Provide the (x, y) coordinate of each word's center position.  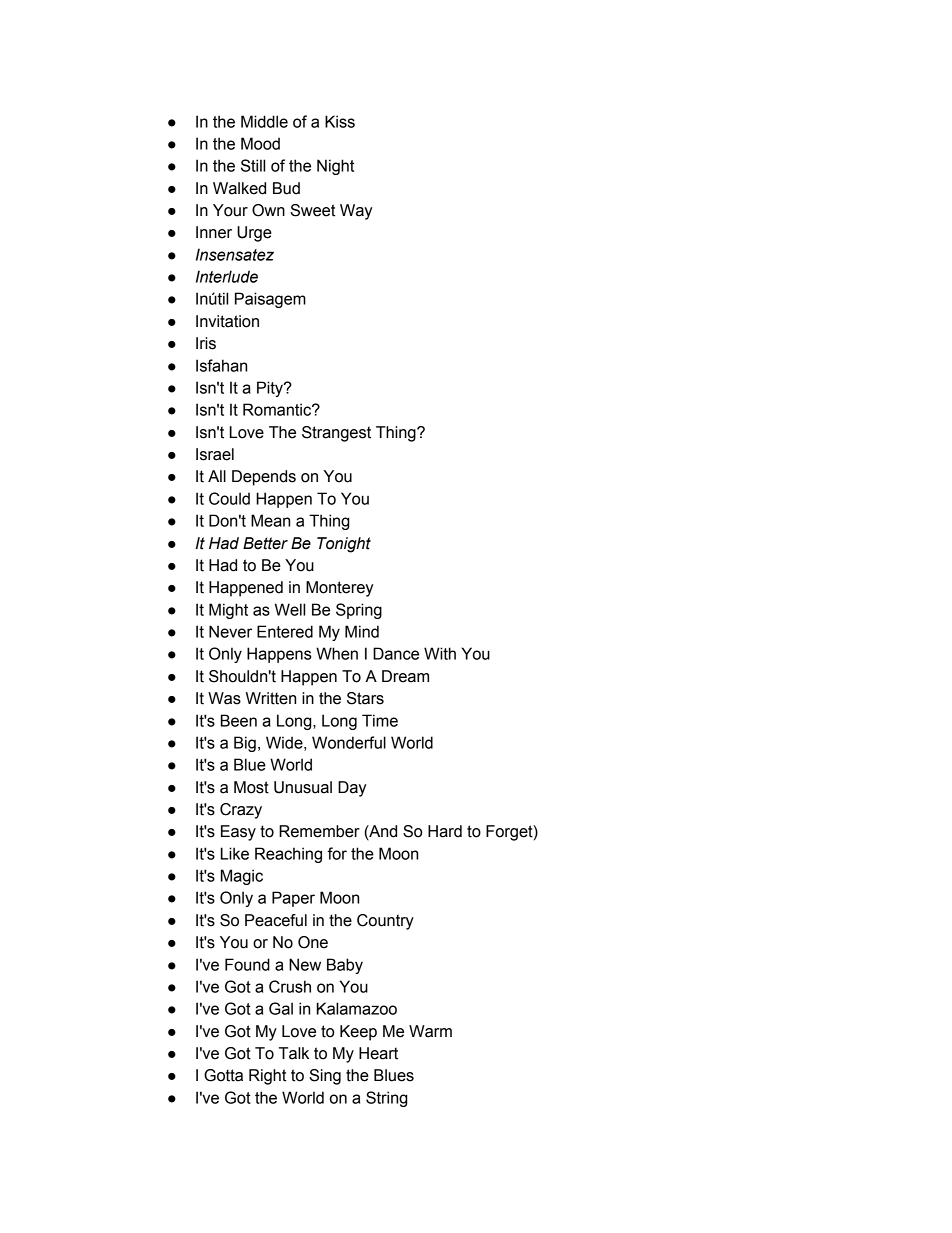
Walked (239, 188)
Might (228, 611)
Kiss (340, 121)
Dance (396, 653)
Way (356, 212)
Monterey (339, 589)
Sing (325, 1077)
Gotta (223, 1075)
